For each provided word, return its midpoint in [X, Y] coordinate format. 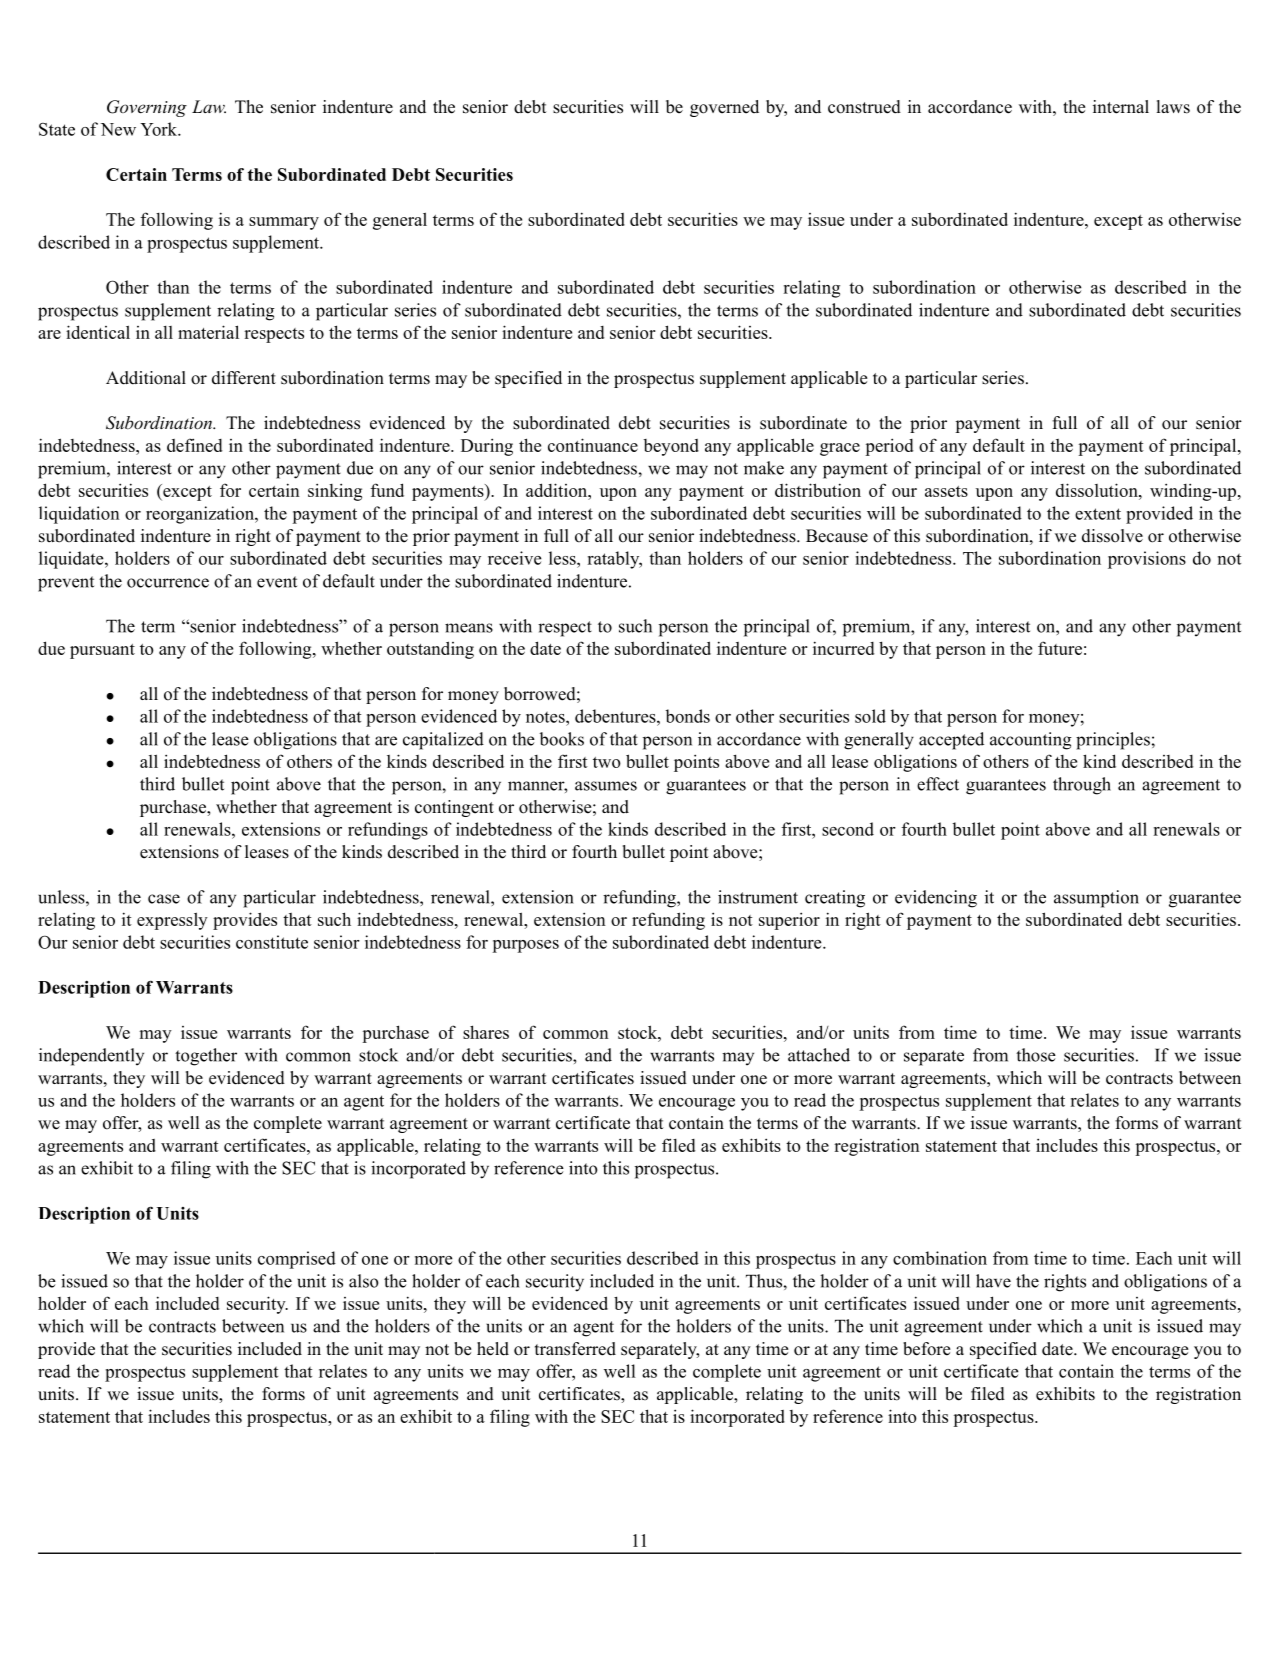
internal [1121, 107]
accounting [1031, 741]
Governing [147, 108]
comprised [297, 1260]
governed [724, 108]
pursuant [102, 651]
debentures [616, 716]
